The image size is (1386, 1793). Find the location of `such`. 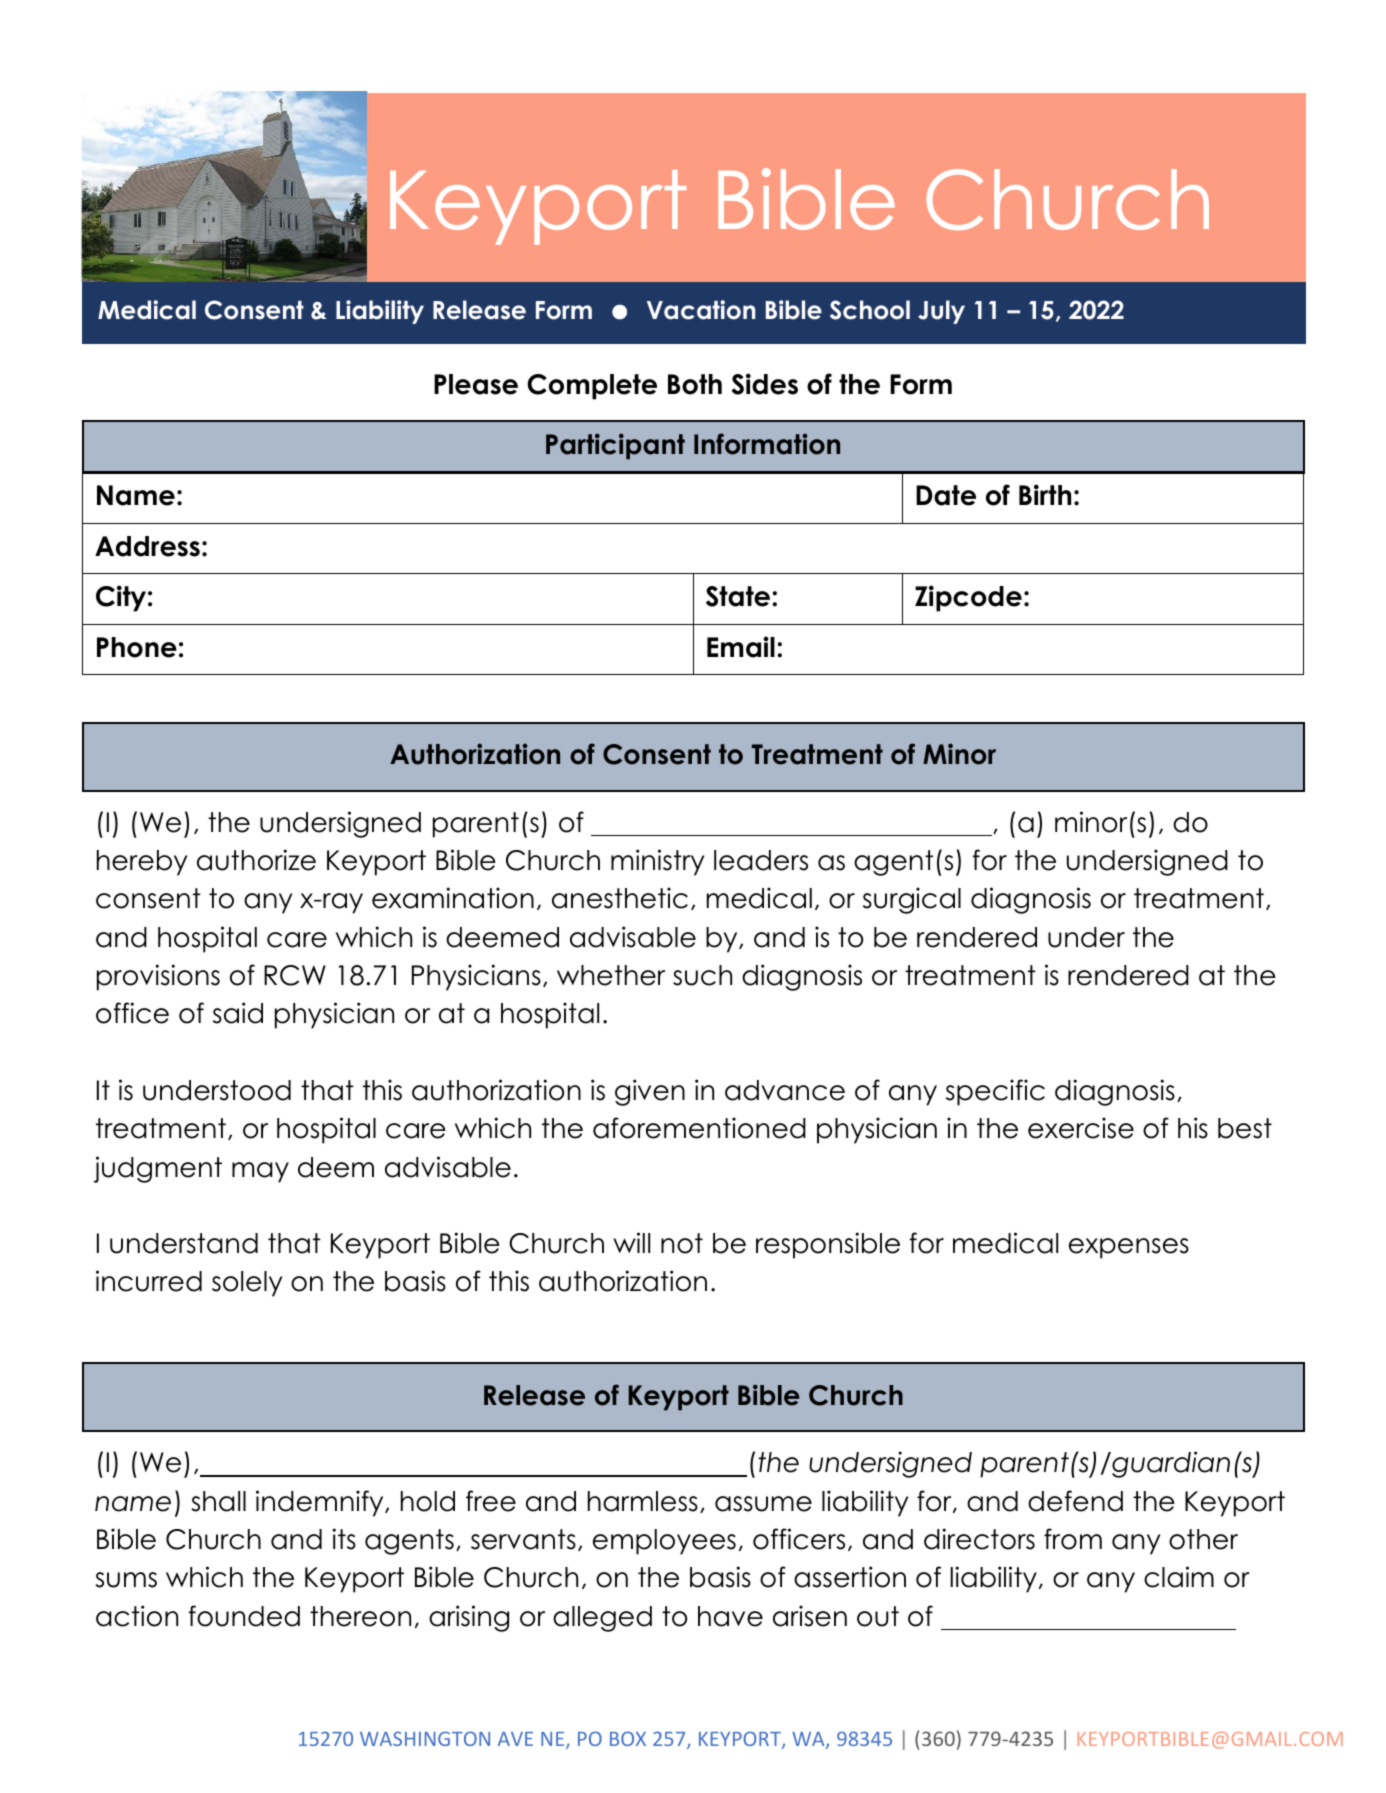

such is located at coordinates (702, 975).
